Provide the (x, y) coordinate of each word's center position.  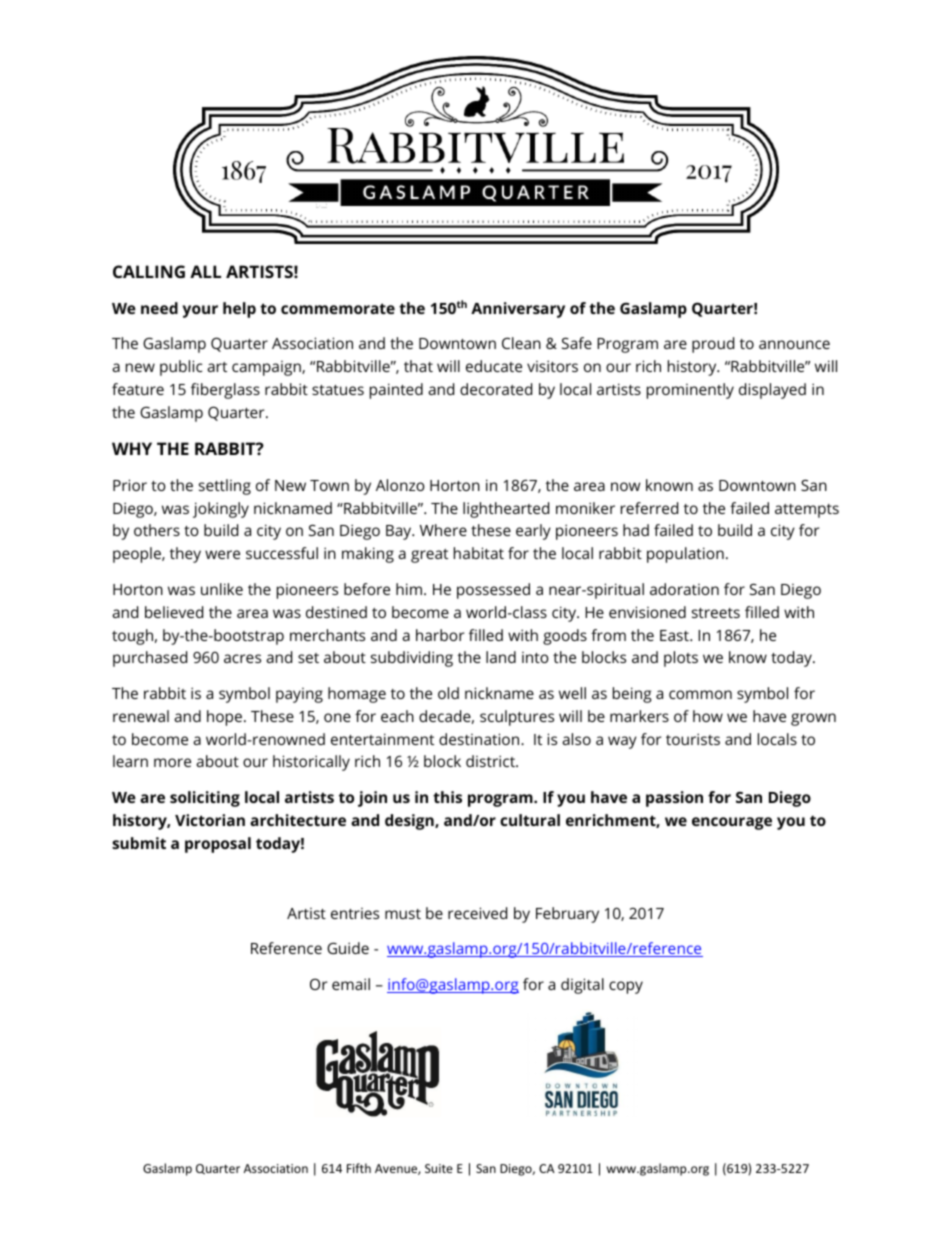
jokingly (221, 510)
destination (480, 739)
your (200, 311)
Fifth (359, 1168)
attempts (807, 511)
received (477, 913)
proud (713, 345)
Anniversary (518, 310)
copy (626, 987)
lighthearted (506, 510)
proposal (218, 845)
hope (226, 718)
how (708, 716)
